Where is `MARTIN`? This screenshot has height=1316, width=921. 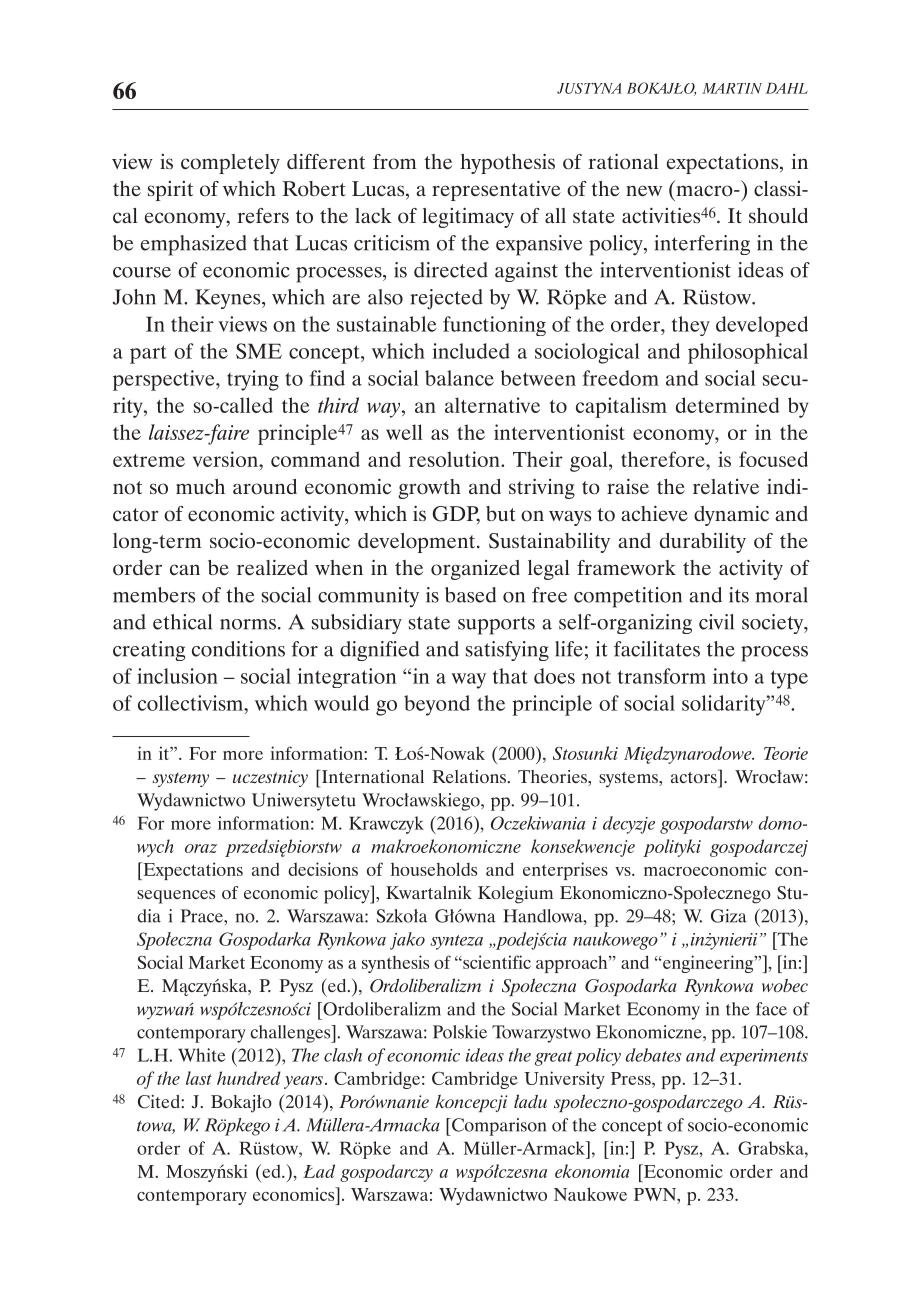
MARTIN is located at coordinates (732, 88).
